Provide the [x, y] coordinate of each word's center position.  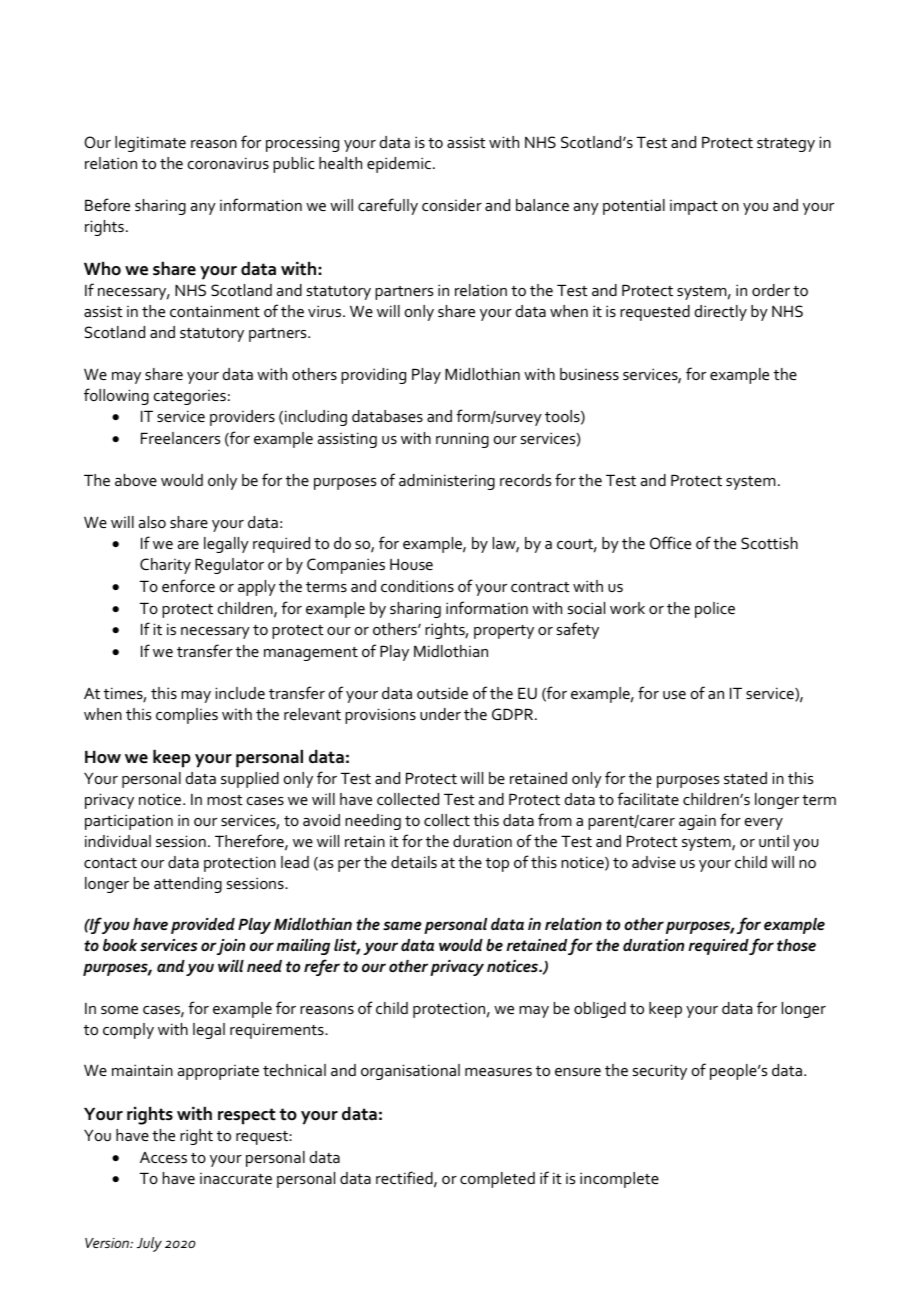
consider [452, 205]
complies [187, 716]
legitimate [150, 144]
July [149, 1244]
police [715, 610]
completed [497, 1180]
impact [694, 207]
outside [442, 693]
